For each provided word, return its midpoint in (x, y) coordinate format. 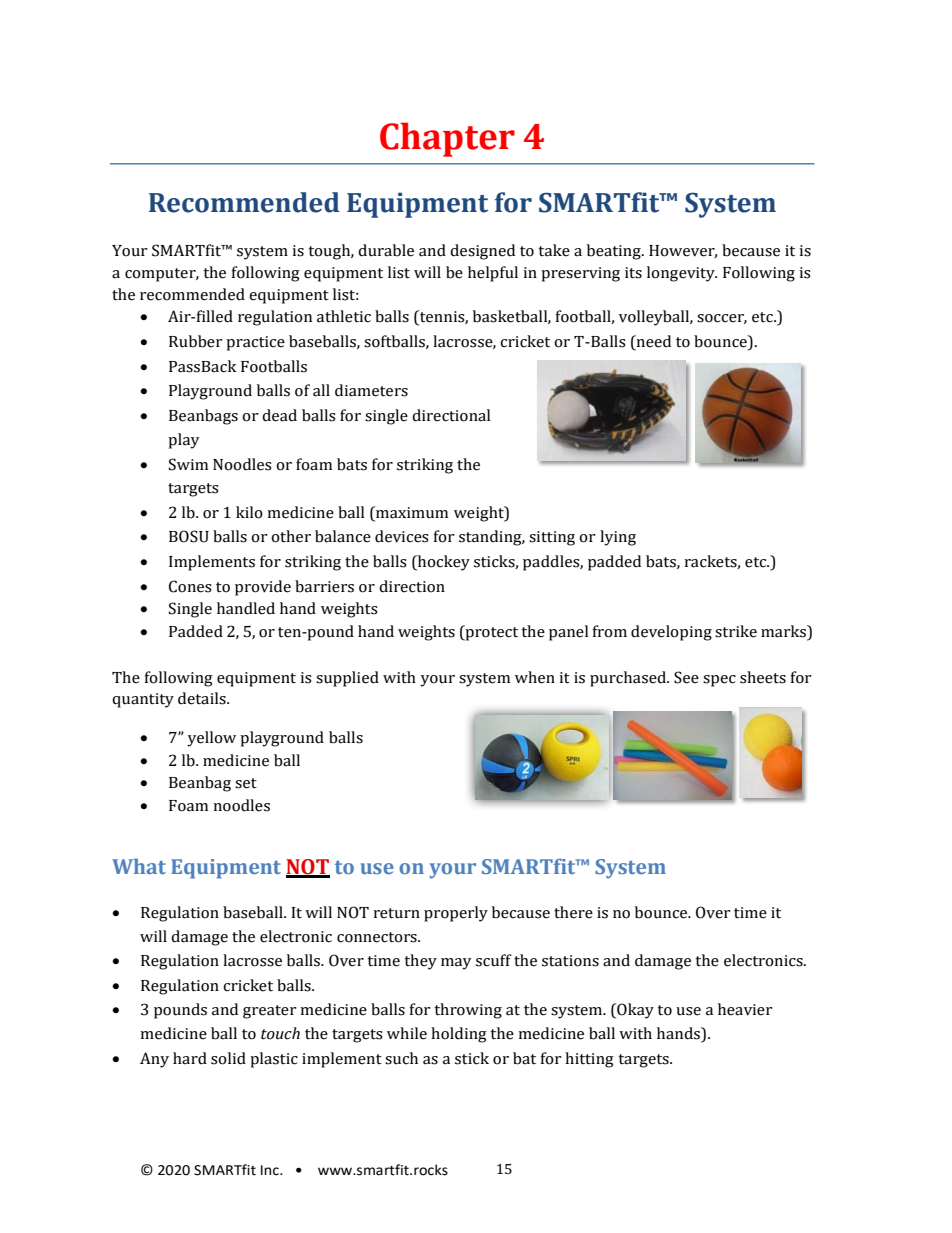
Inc (271, 1170)
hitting (589, 1060)
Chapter (447, 139)
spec (719, 681)
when (535, 677)
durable (386, 250)
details (203, 698)
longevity (682, 274)
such (401, 1058)
